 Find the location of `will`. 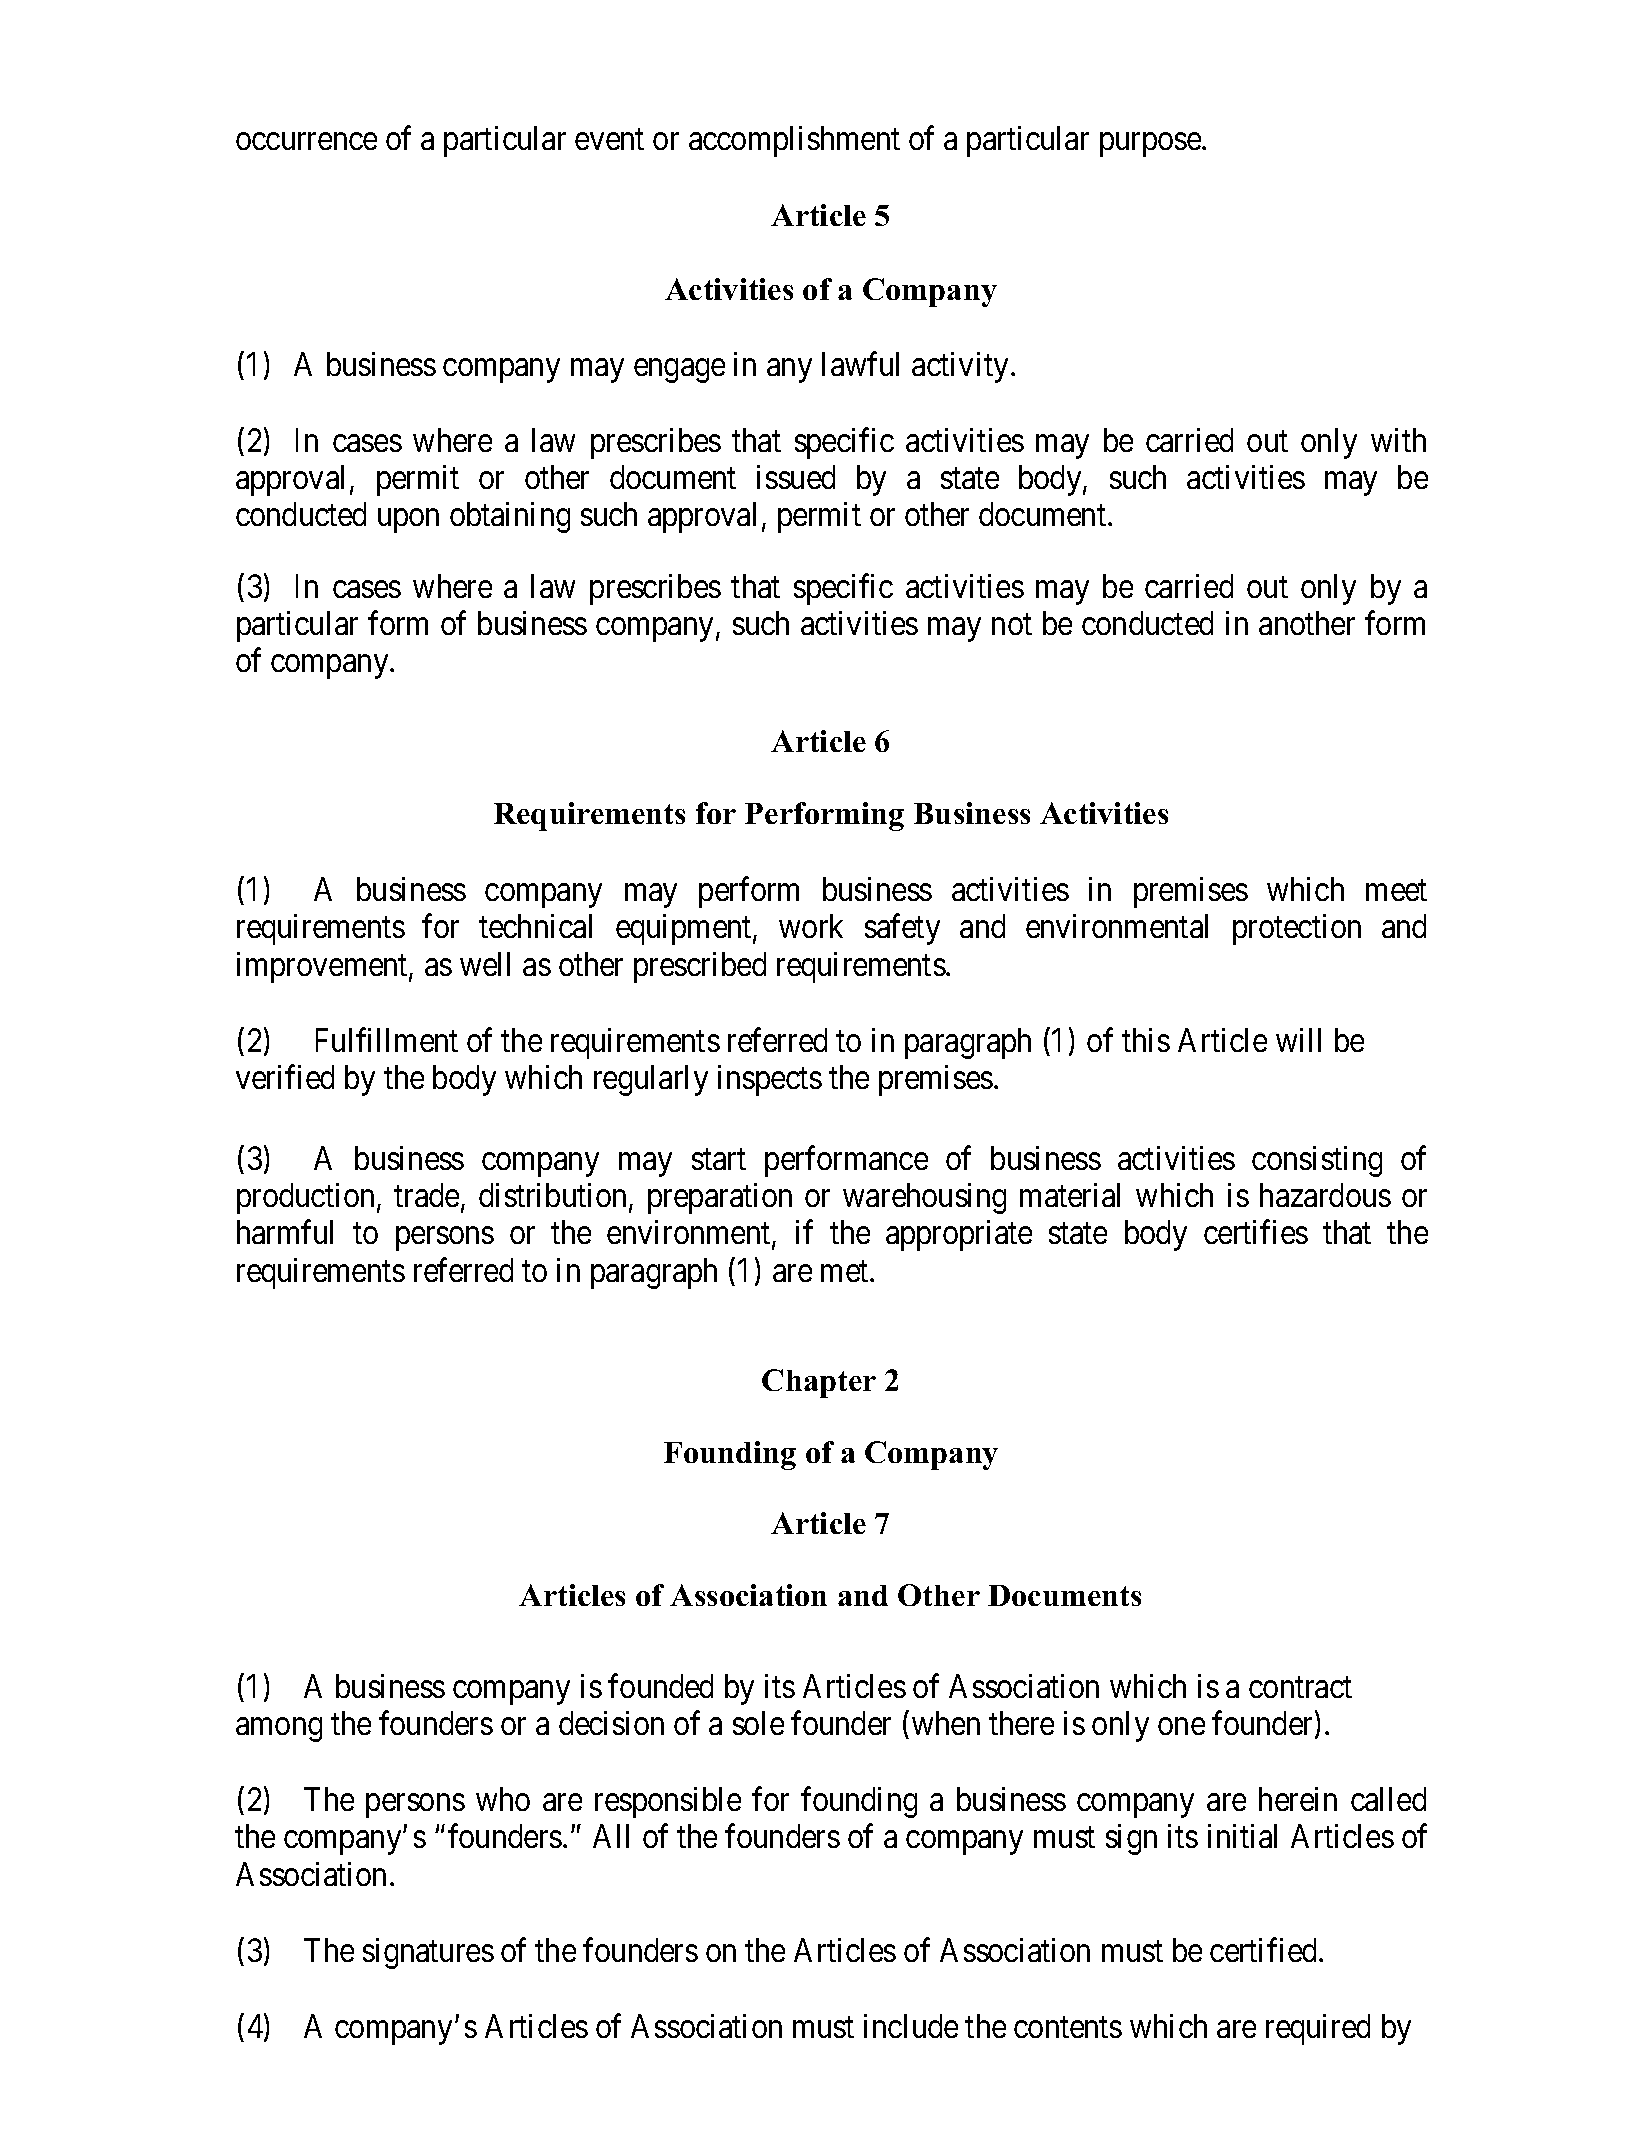

will is located at coordinates (1298, 1040).
